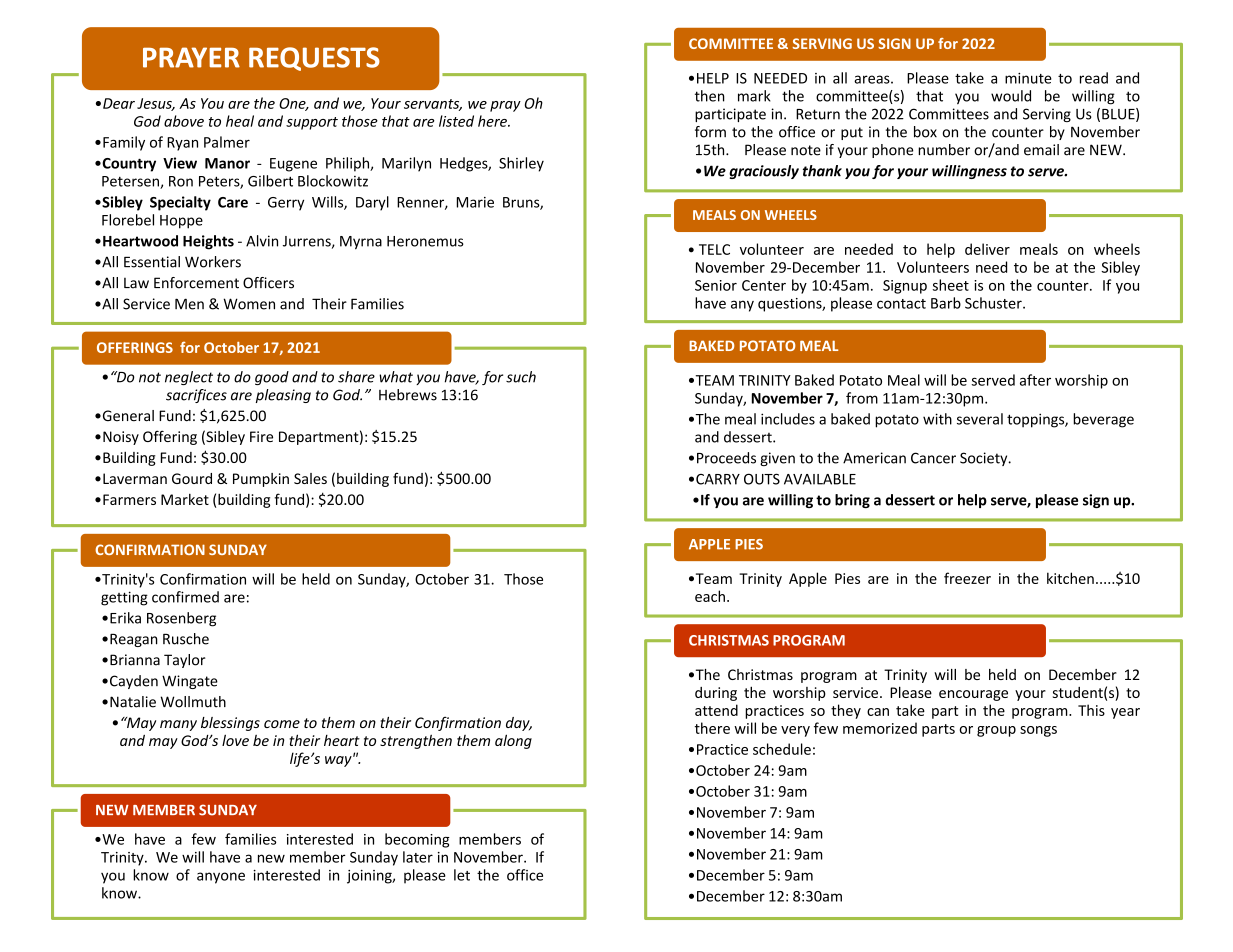 The width and height of the screenshot is (1233, 952). Describe the element at coordinates (1028, 78) in the screenshot. I see `minute` at that location.
